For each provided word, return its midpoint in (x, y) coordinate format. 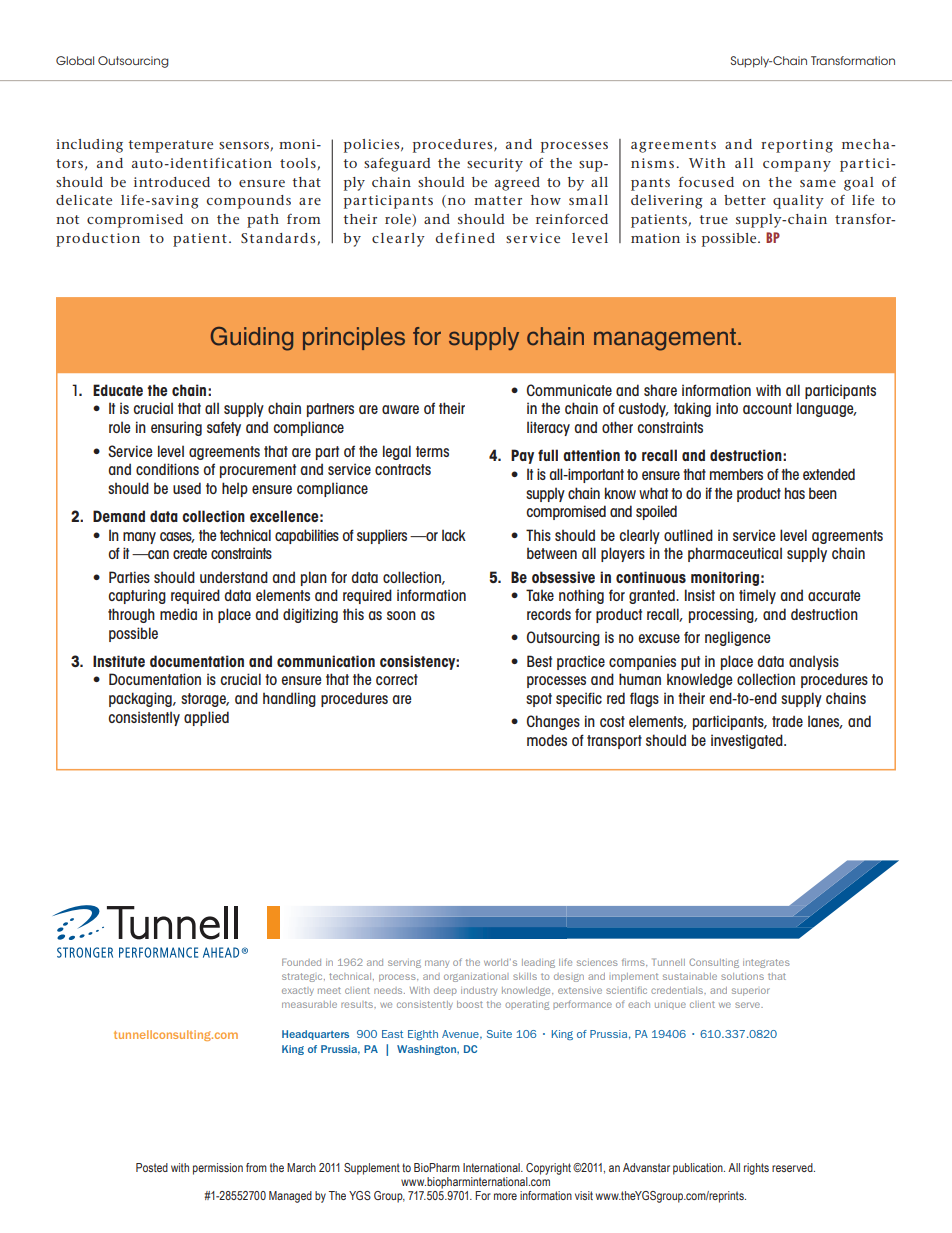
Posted (152, 1167)
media (178, 614)
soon (401, 615)
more (505, 1196)
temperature (170, 146)
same (818, 183)
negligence (737, 638)
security (495, 165)
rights (756, 1169)
